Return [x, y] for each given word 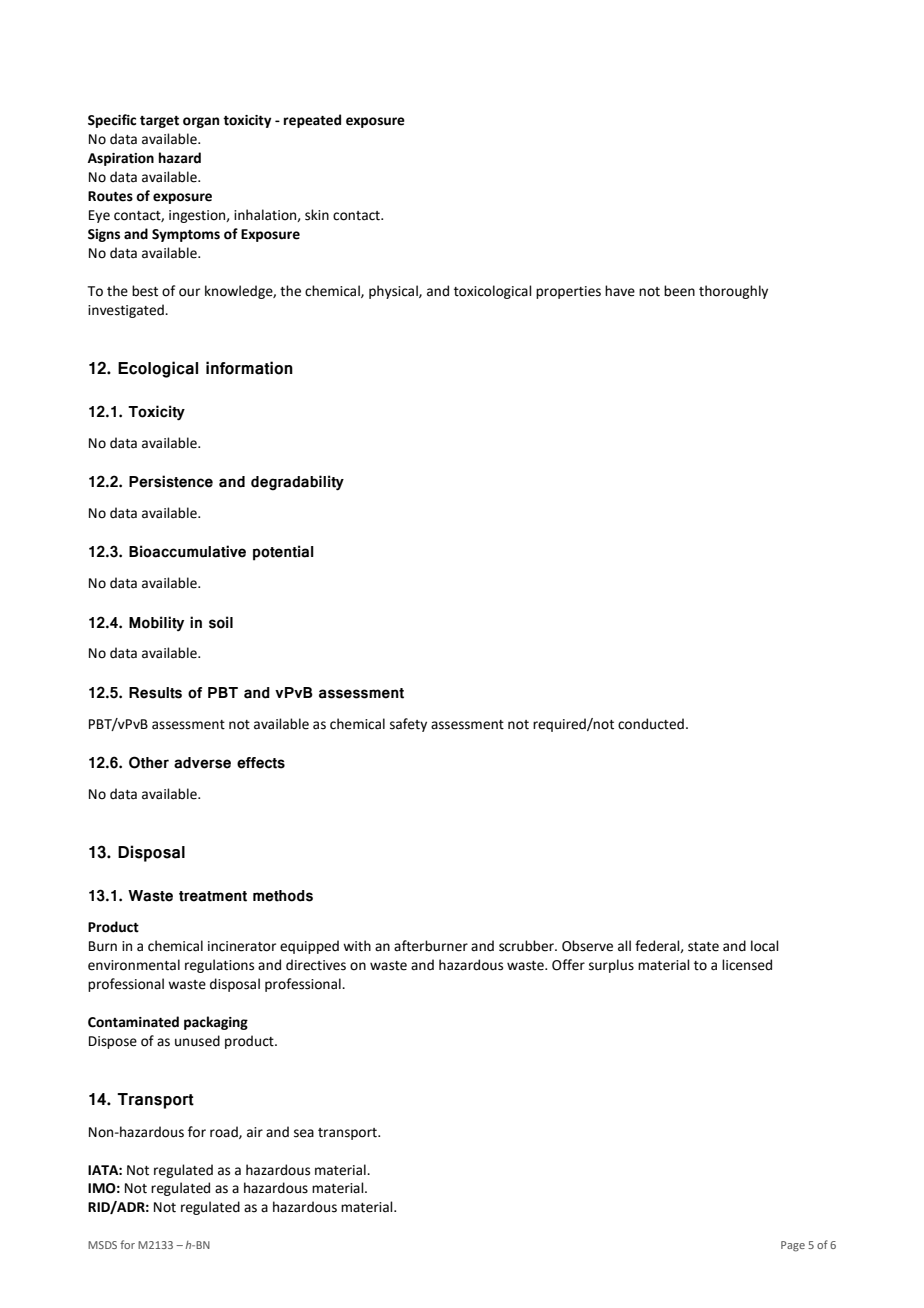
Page [793, 1246]
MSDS [102, 1245]
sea [304, 1133]
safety [408, 725]
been [679, 291]
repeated [312, 121]
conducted [651, 724]
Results [155, 693]
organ [201, 122]
